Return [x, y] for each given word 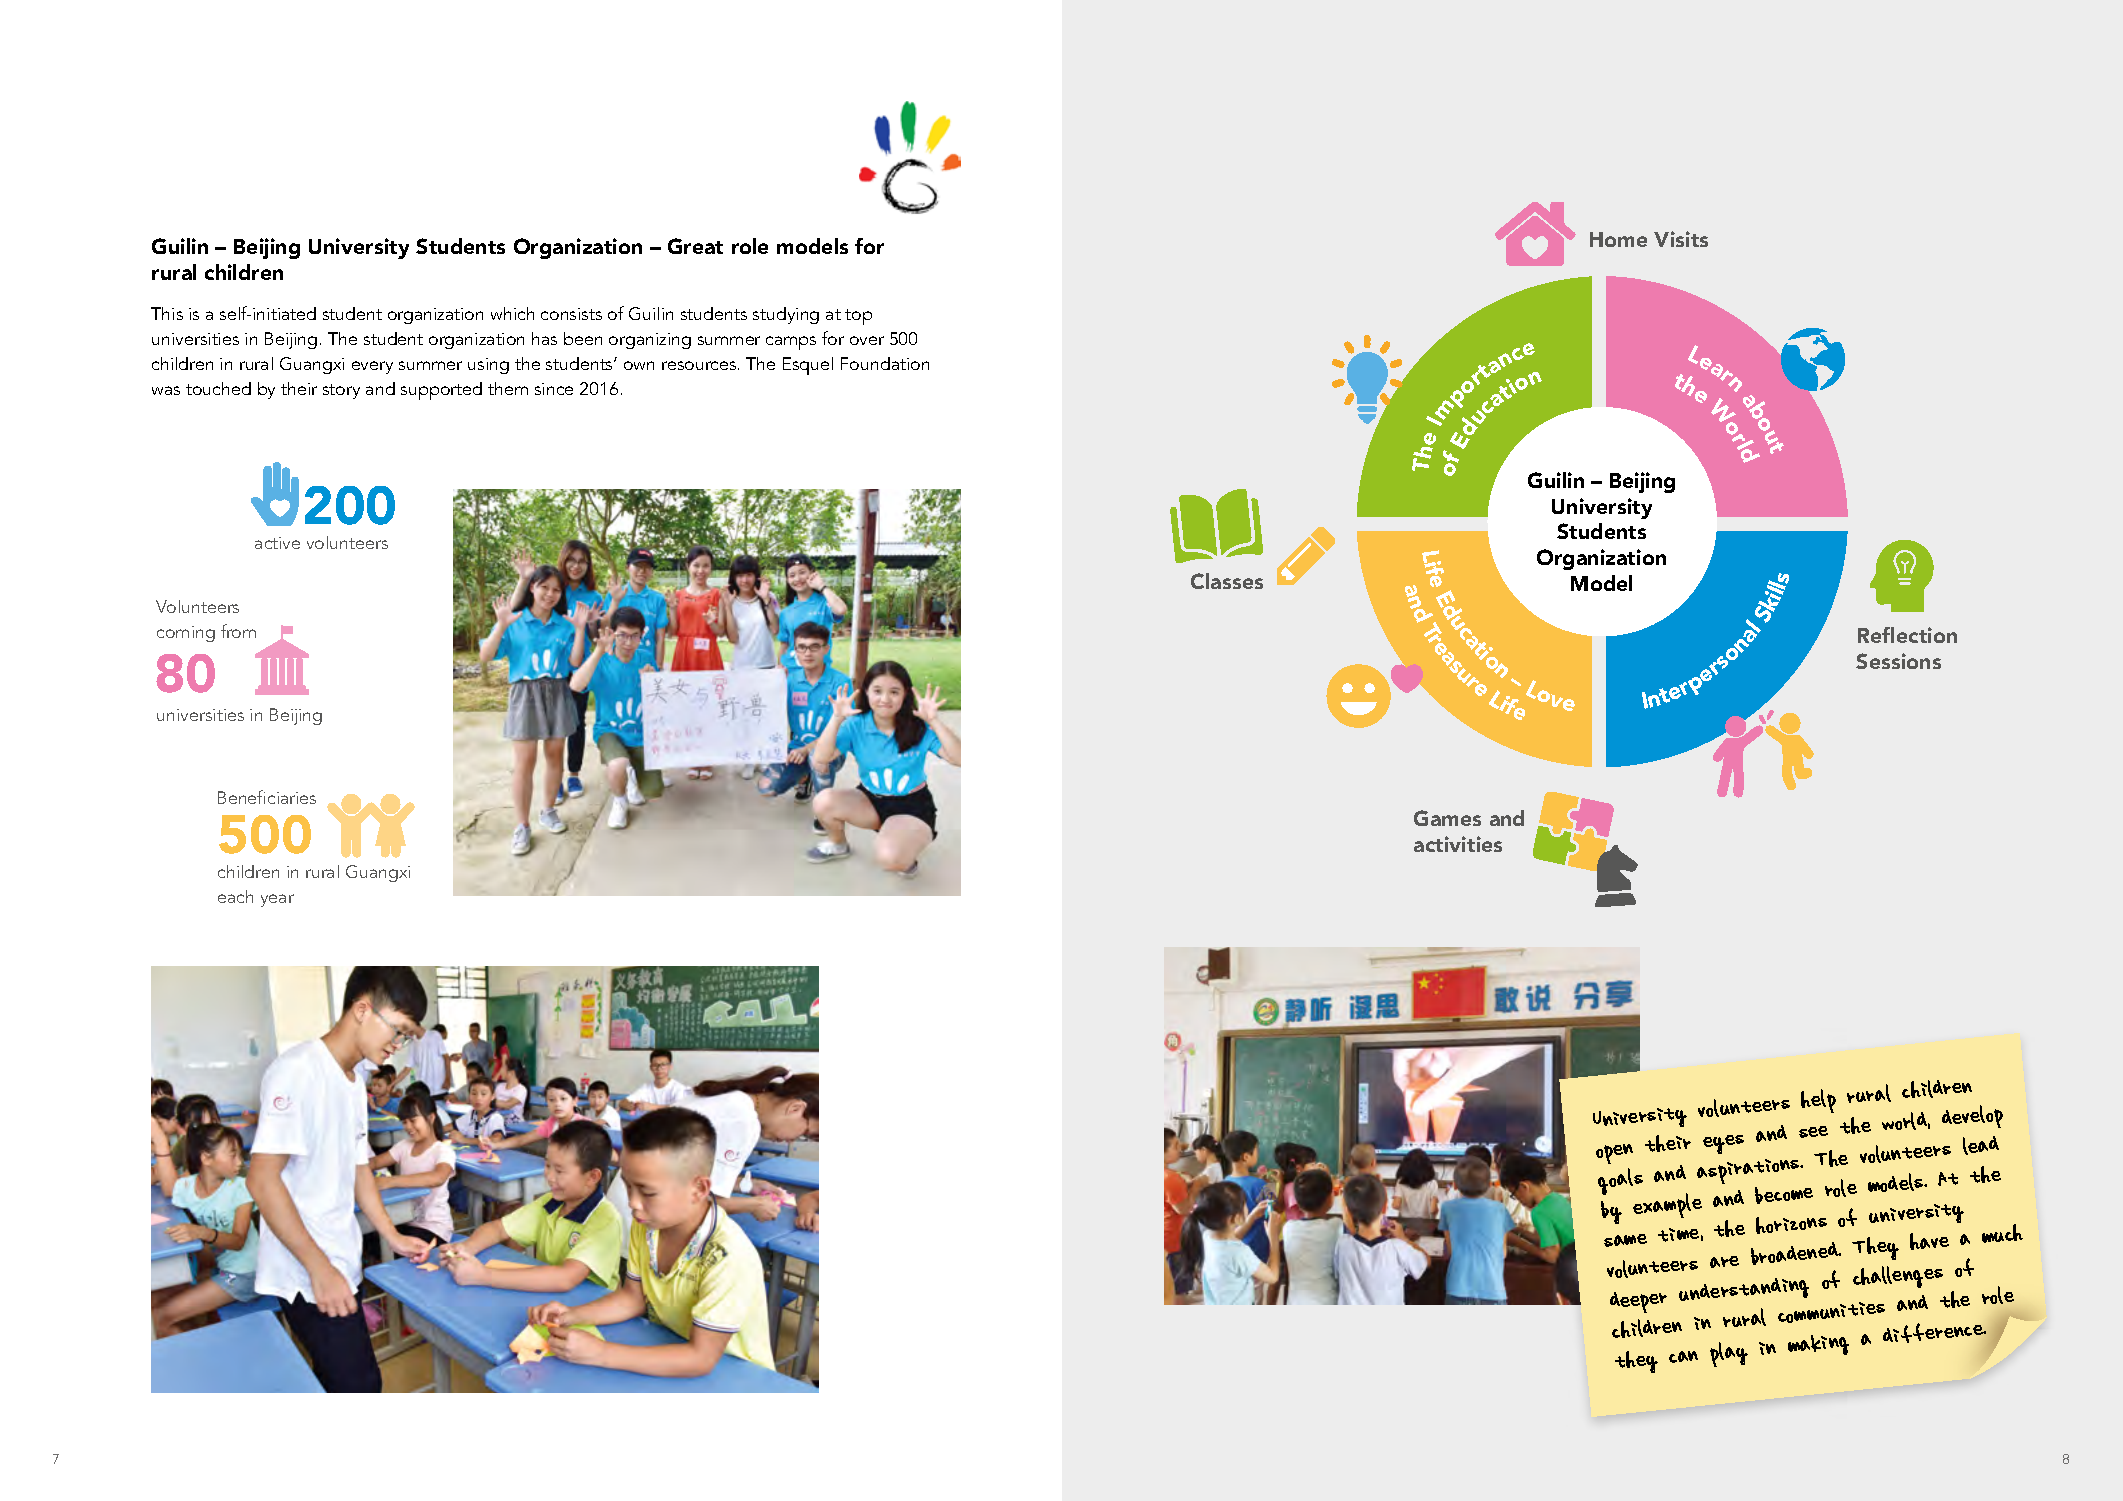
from [238, 631]
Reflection [1907, 635]
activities [1458, 844]
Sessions [1898, 661]
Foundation [885, 363]
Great [695, 246]
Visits [1681, 239]
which [512, 313]
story [341, 391]
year [277, 900]
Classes [1227, 581]
